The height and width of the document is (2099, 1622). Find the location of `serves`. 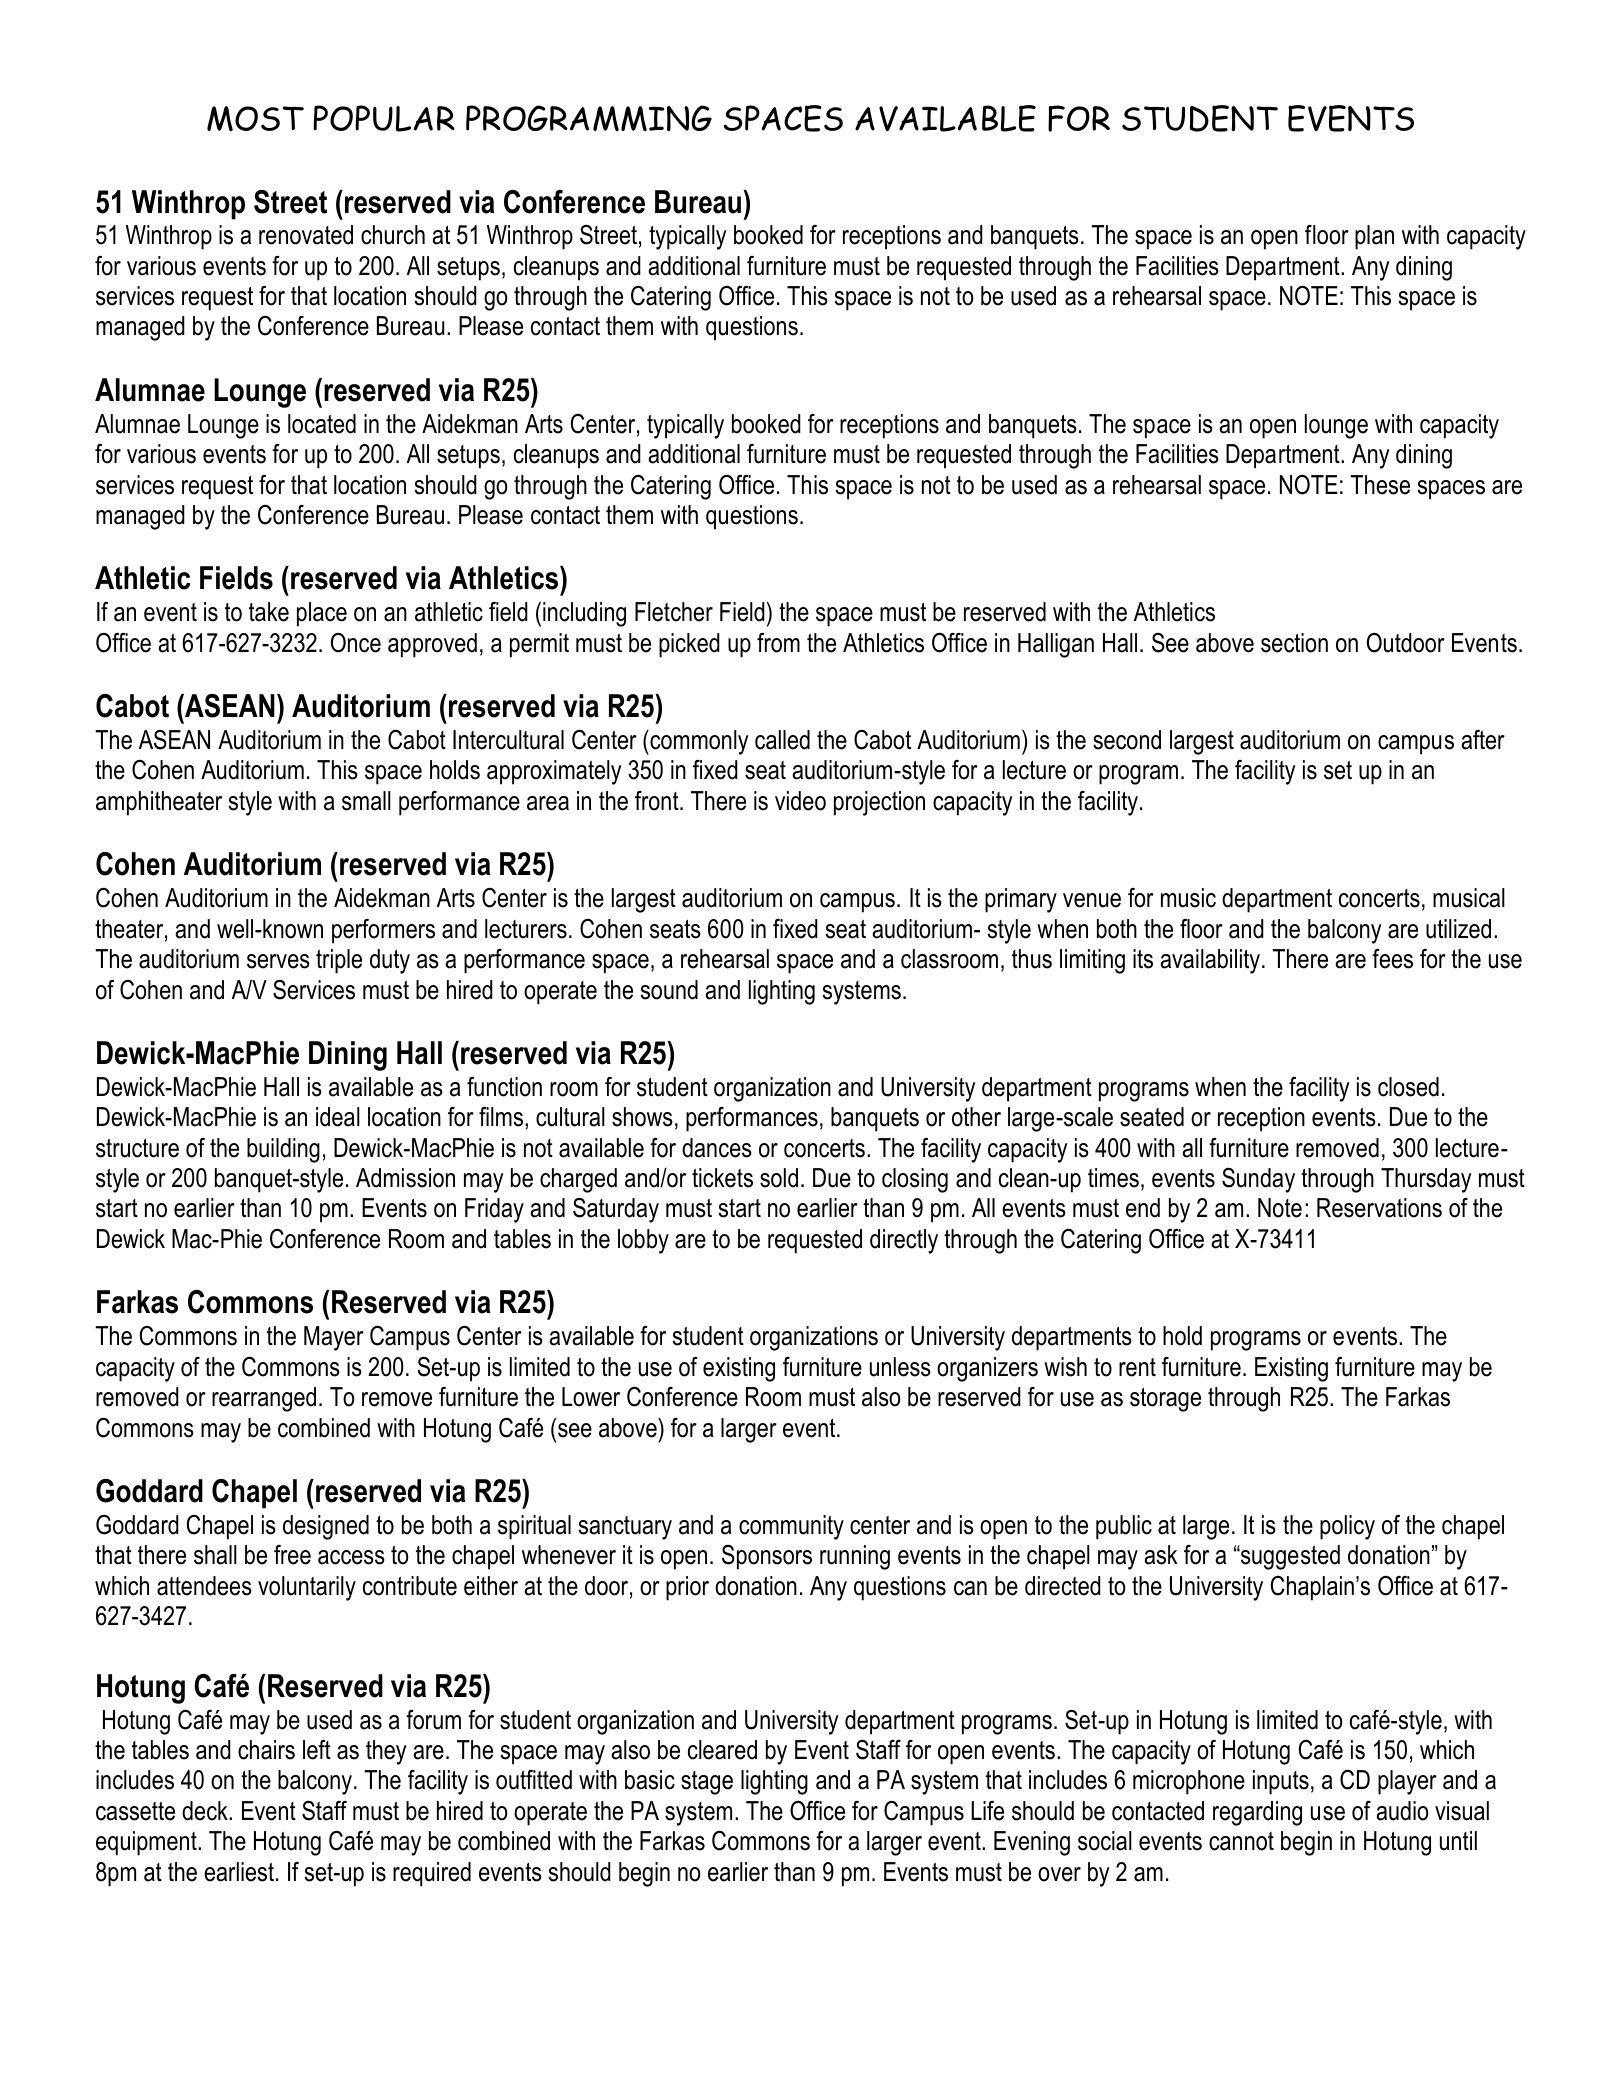

serves is located at coordinates (278, 961).
